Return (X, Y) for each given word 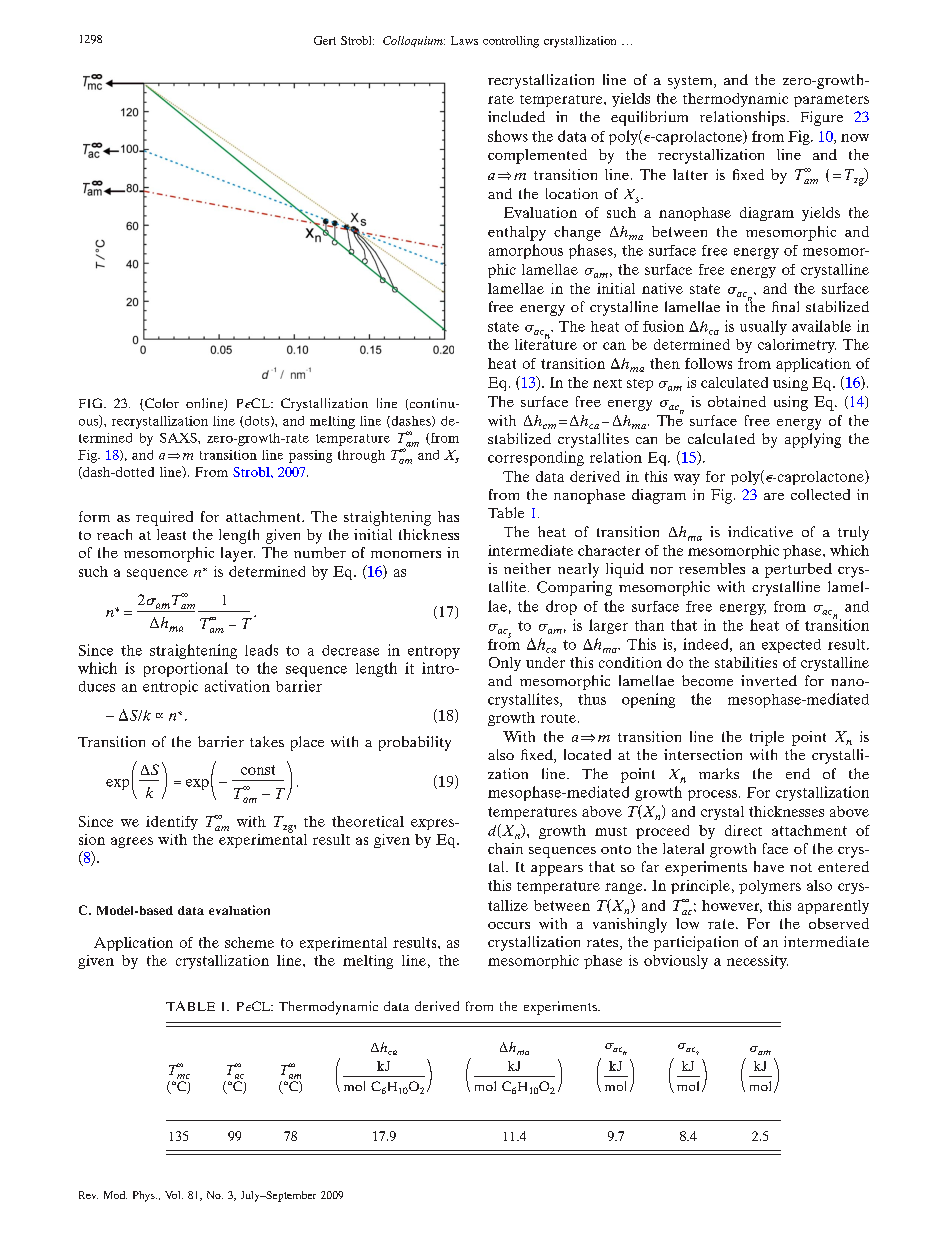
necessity (757, 962)
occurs (509, 925)
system (691, 82)
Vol (174, 1195)
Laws (464, 40)
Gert (325, 40)
